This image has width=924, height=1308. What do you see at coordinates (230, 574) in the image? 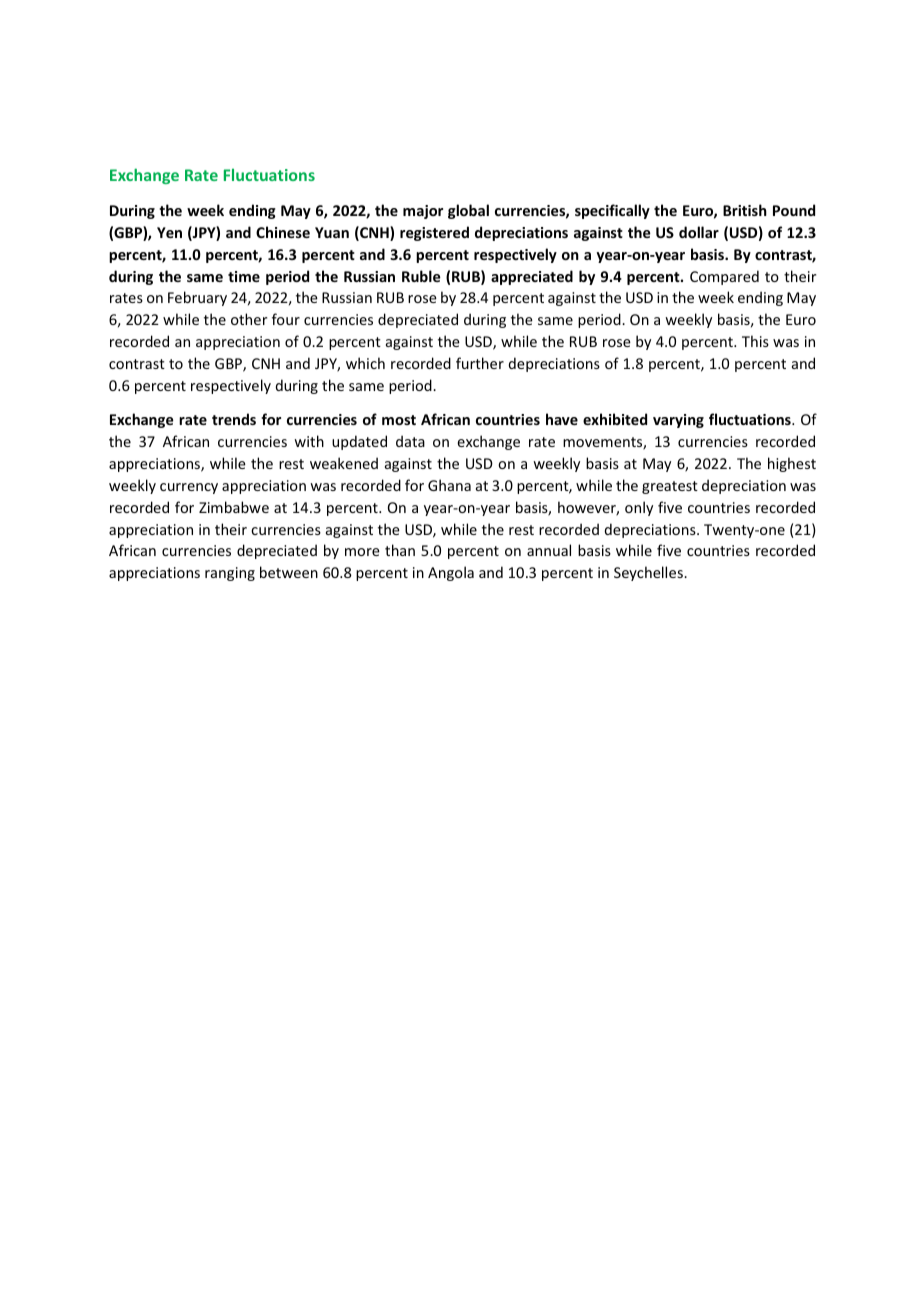
I see `ranging` at bounding box center [230, 574].
